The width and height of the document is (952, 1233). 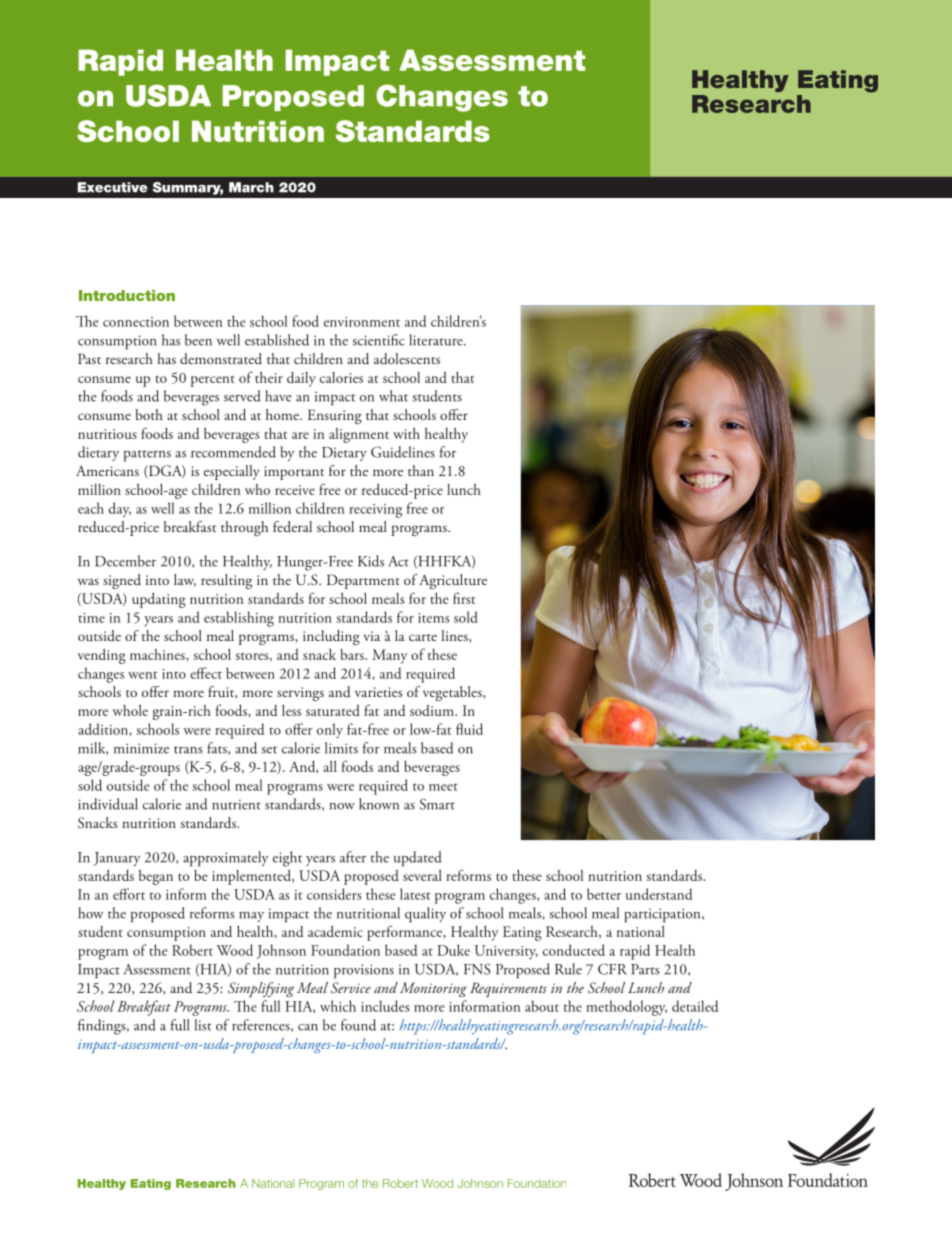 I want to click on updating, so click(x=159, y=600).
